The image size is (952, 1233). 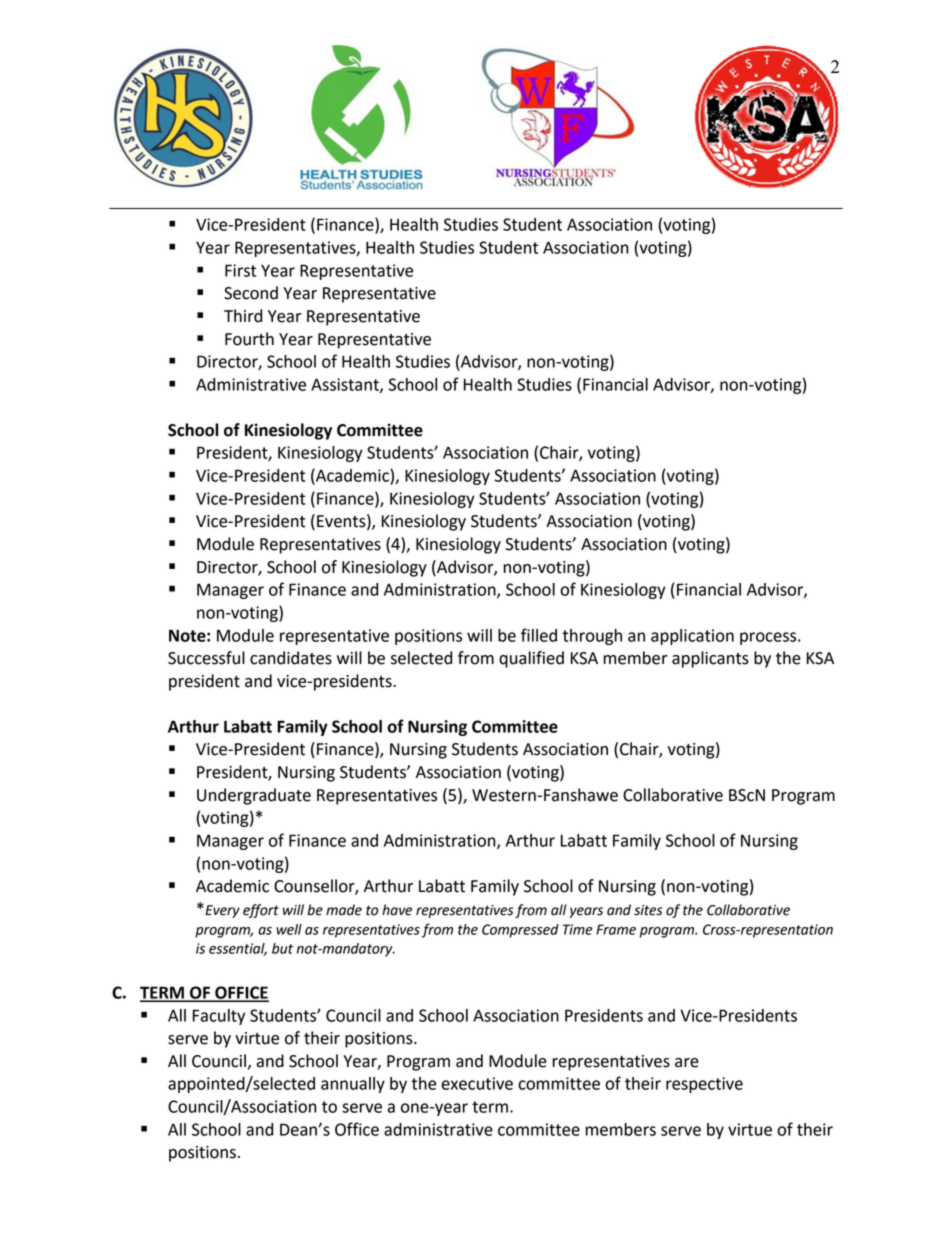 What do you see at coordinates (648, 910) in the screenshot?
I see `sites` at bounding box center [648, 910].
